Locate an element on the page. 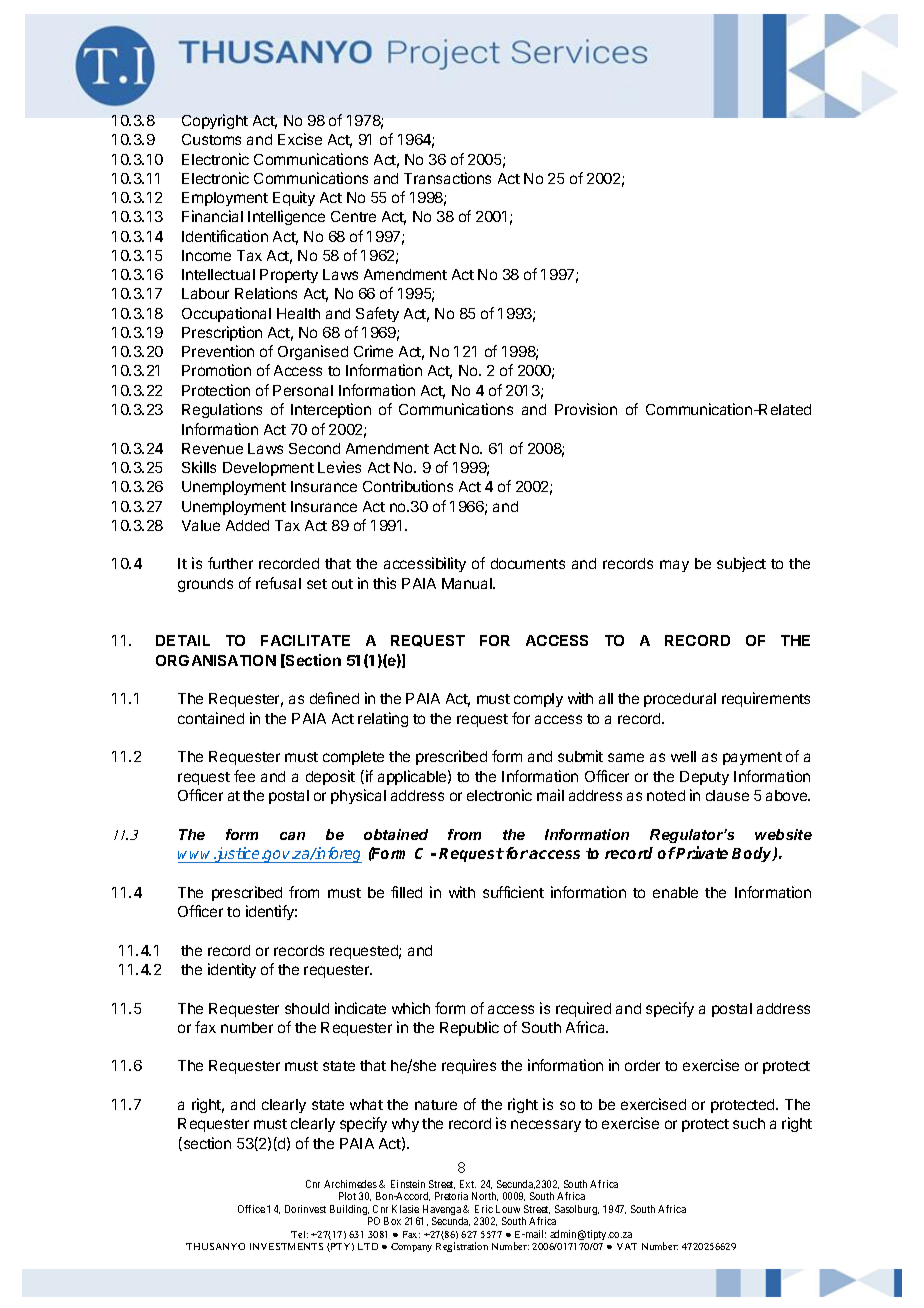 This page has width=924, height=1308. Transactions is located at coordinates (447, 178).
